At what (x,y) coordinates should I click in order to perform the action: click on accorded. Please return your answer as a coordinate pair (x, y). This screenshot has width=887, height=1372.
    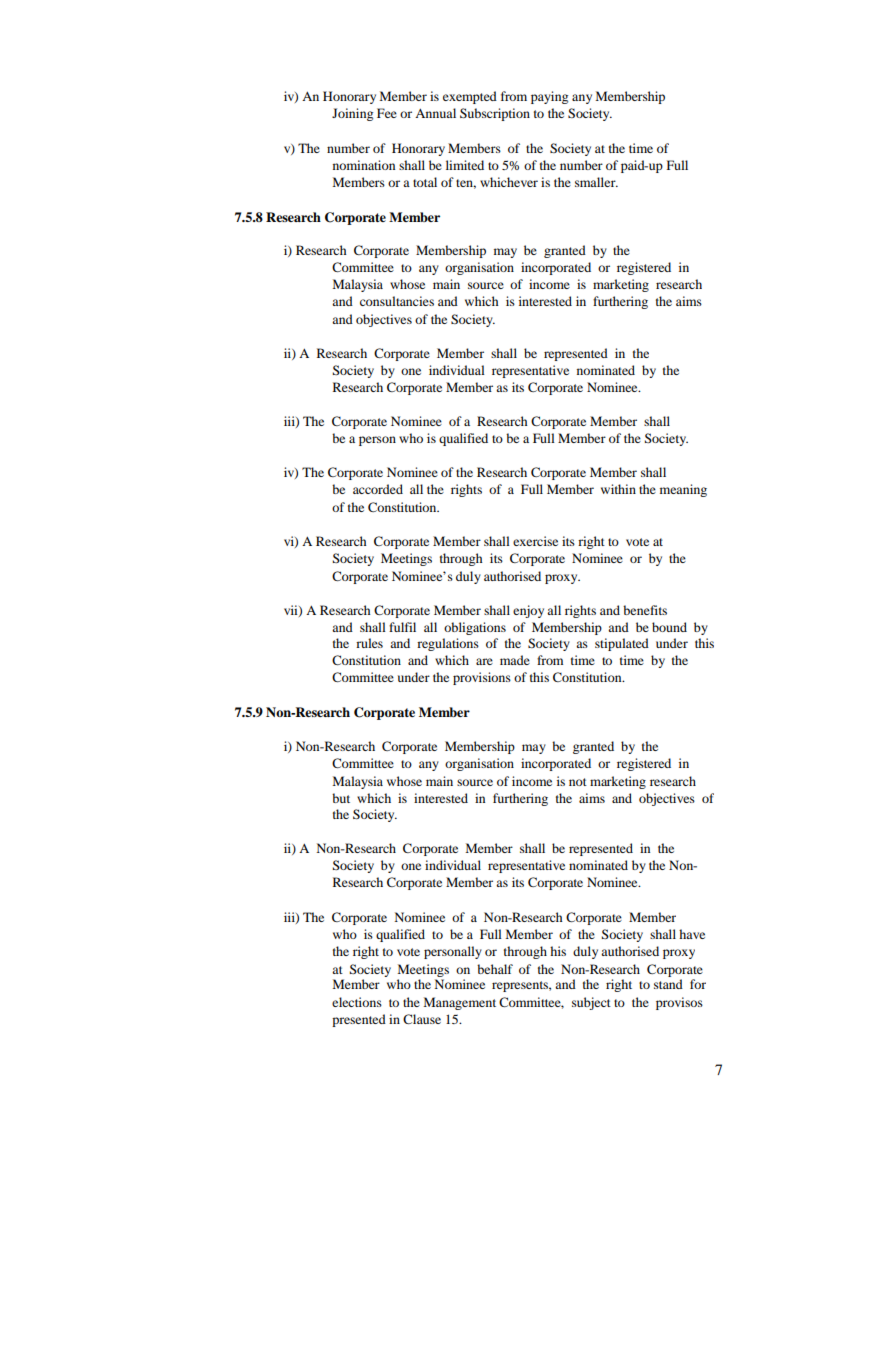
    Looking at the image, I should click on (378, 489).
